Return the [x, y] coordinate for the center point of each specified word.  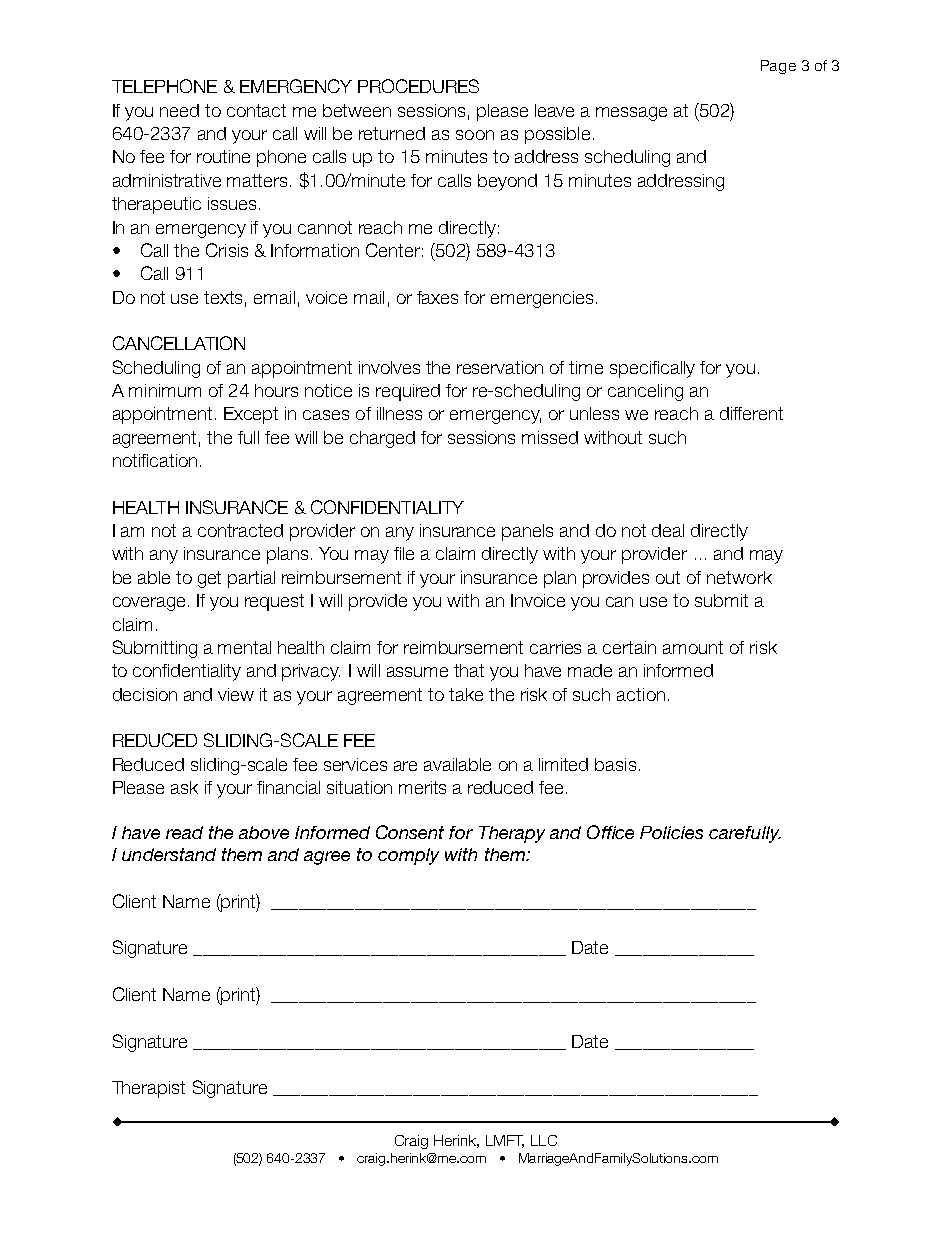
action [641, 694]
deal [668, 530]
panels [527, 532]
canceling [645, 392]
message [631, 114]
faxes [437, 297]
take [466, 694]
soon [475, 135]
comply [408, 856]
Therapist [148, 1089]
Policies [671, 832]
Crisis [227, 250]
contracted [240, 530]
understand [169, 854]
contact [256, 110]
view [236, 694]
